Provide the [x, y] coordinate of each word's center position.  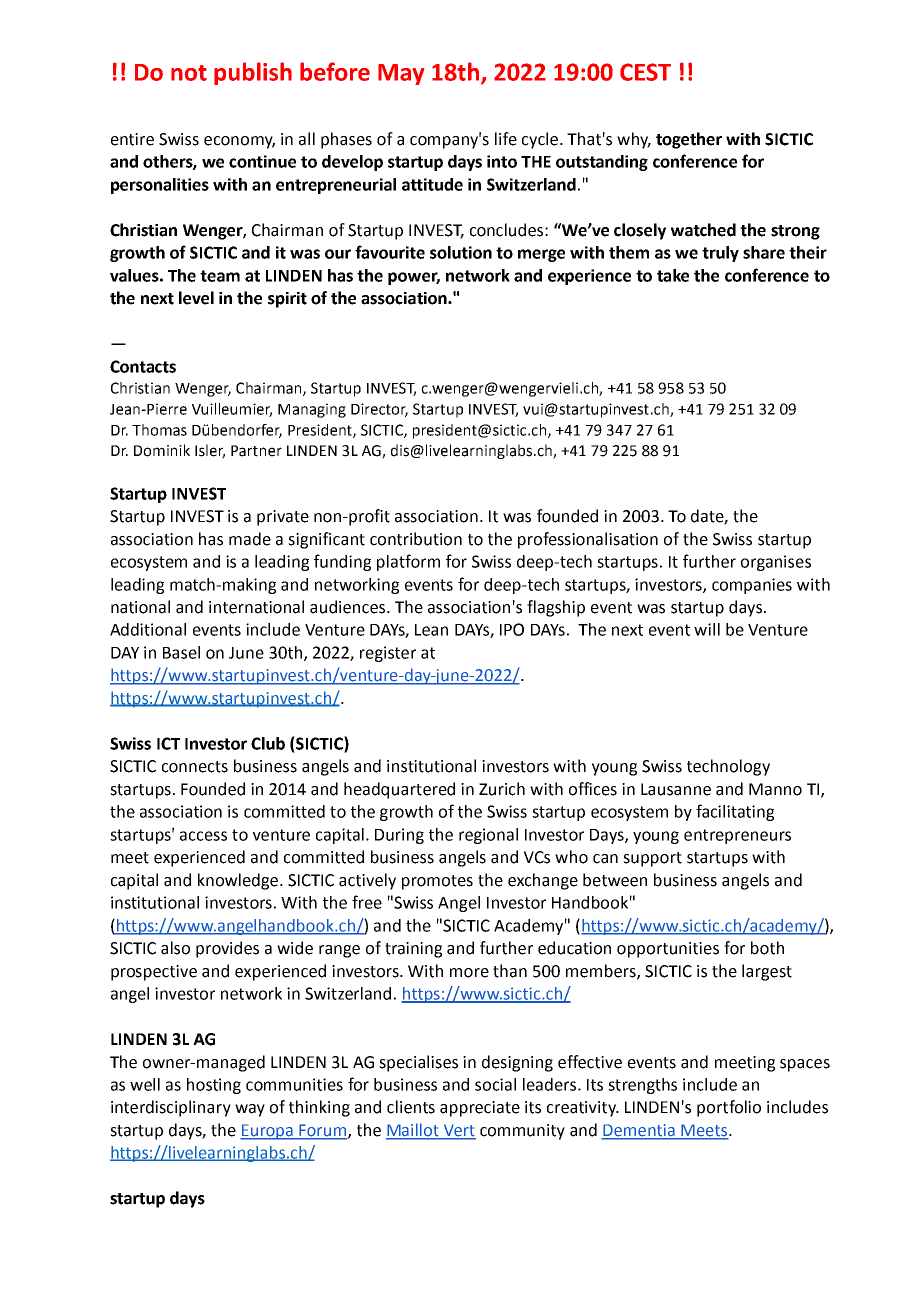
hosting [214, 1086]
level [196, 298]
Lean [431, 630]
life [506, 139]
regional [488, 836]
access [203, 836]
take [673, 275]
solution [461, 252]
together [689, 140]
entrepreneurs [737, 836]
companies [752, 586]
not [189, 73]
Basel [181, 652]
